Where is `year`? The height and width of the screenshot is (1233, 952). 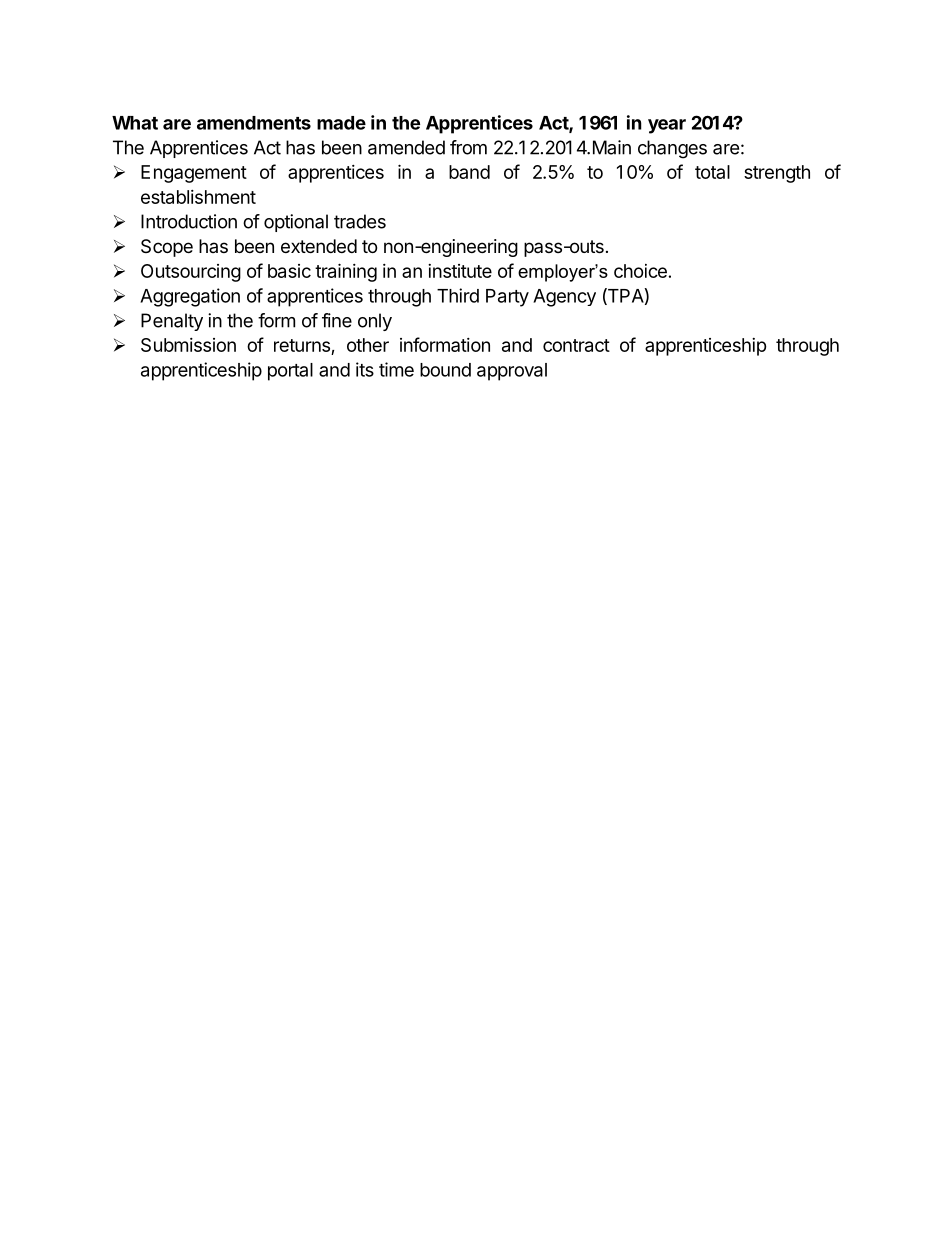 year is located at coordinates (667, 126).
